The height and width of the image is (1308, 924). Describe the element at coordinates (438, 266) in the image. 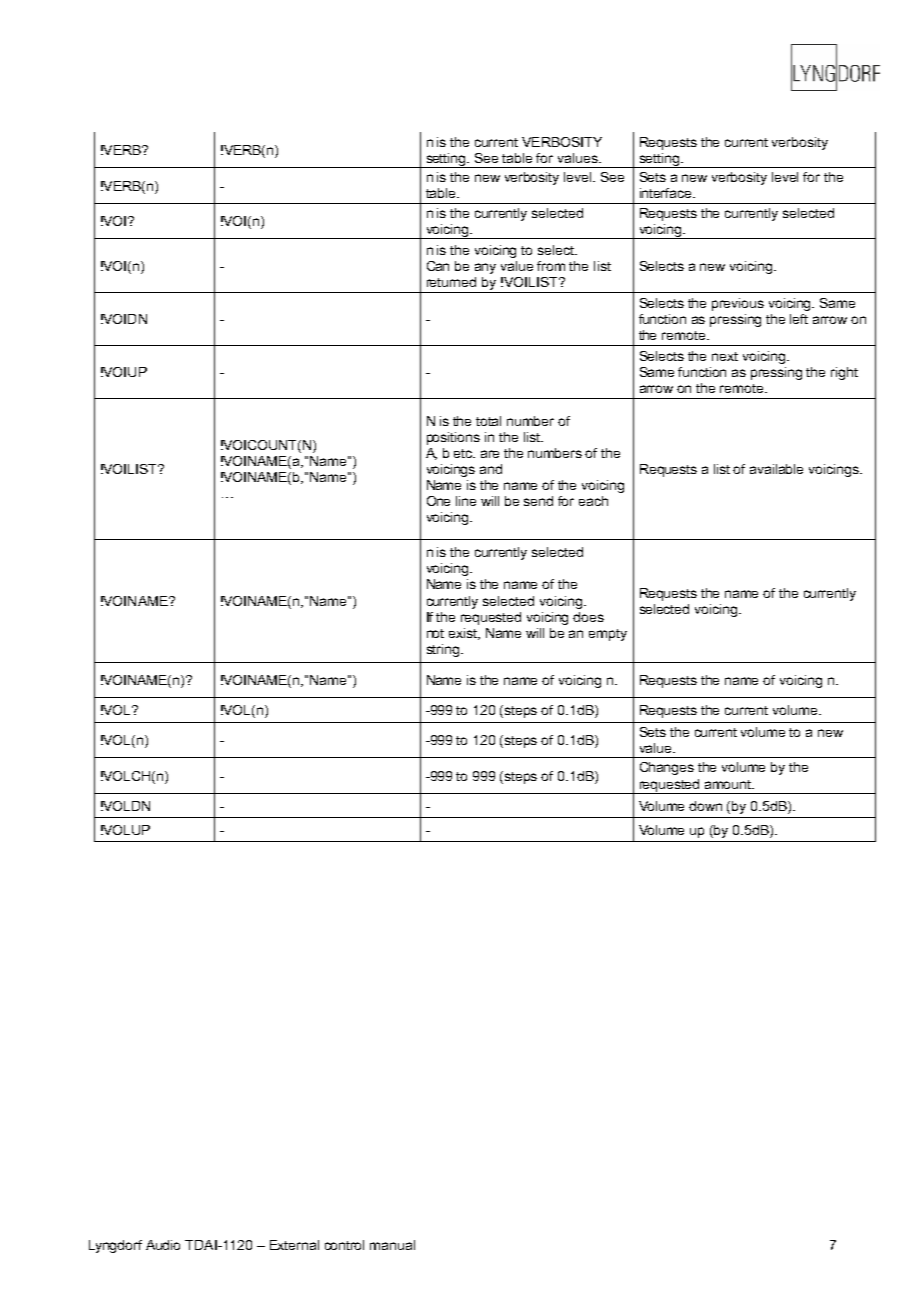

I see `Can` at that location.
